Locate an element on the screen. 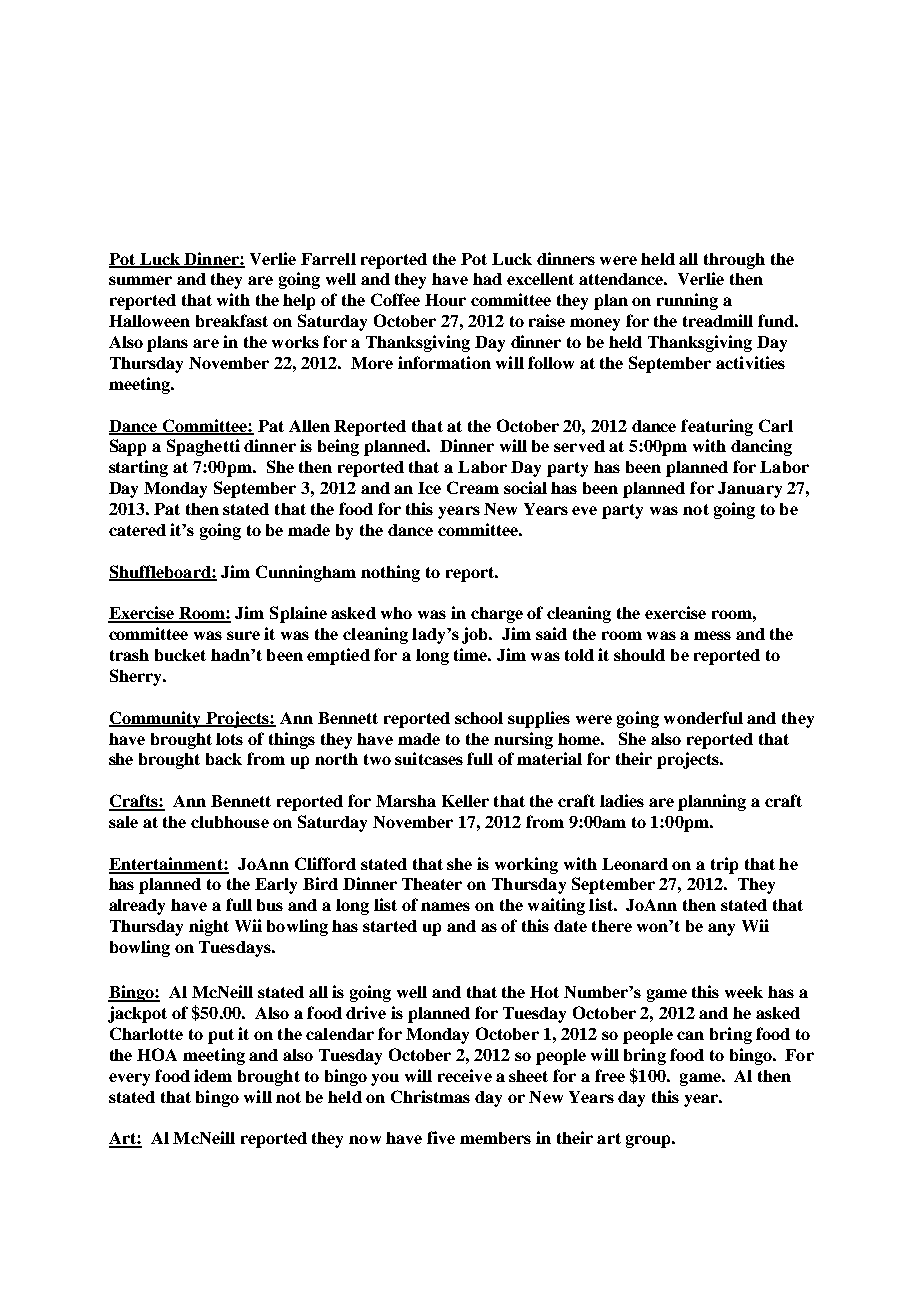  night is located at coordinates (209, 927).
